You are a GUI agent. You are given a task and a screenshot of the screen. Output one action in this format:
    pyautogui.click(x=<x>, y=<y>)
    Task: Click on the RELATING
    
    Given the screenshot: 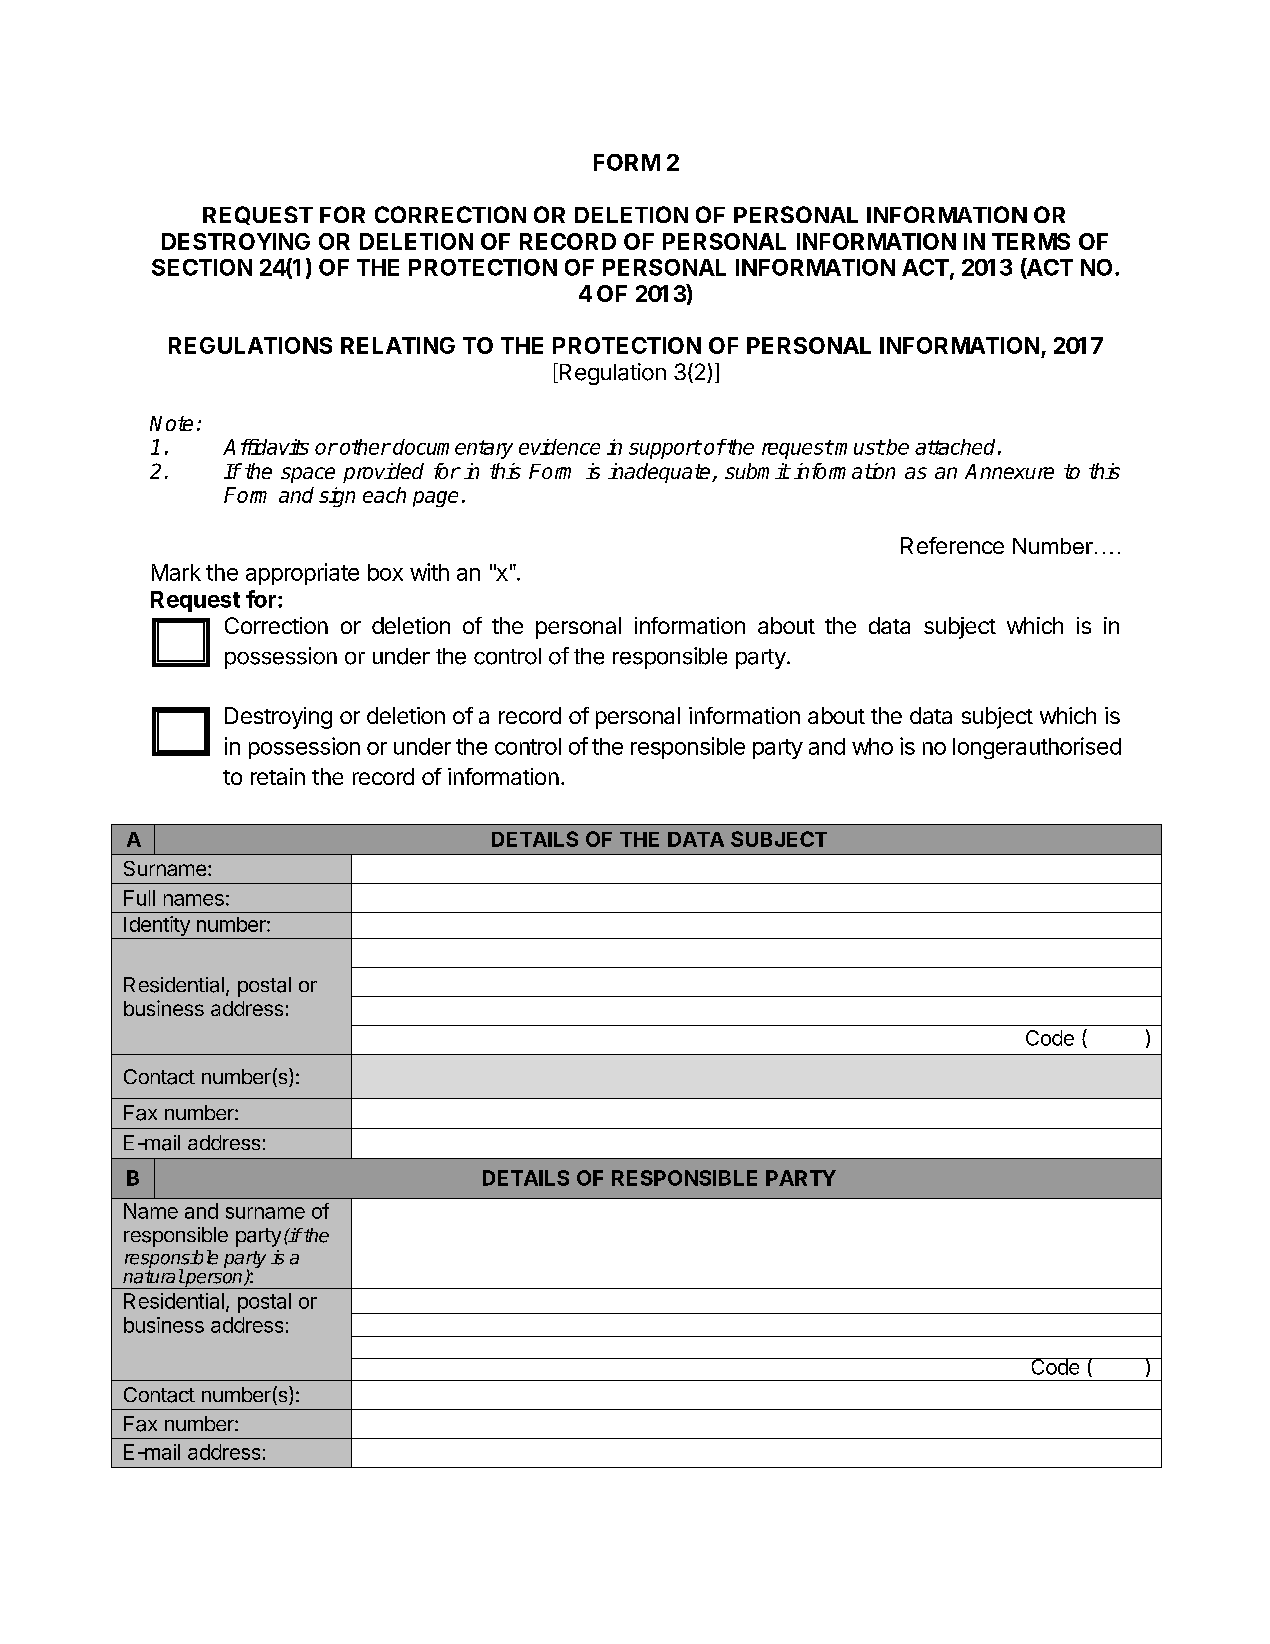 What is the action you would take?
    pyautogui.click(x=398, y=345)
